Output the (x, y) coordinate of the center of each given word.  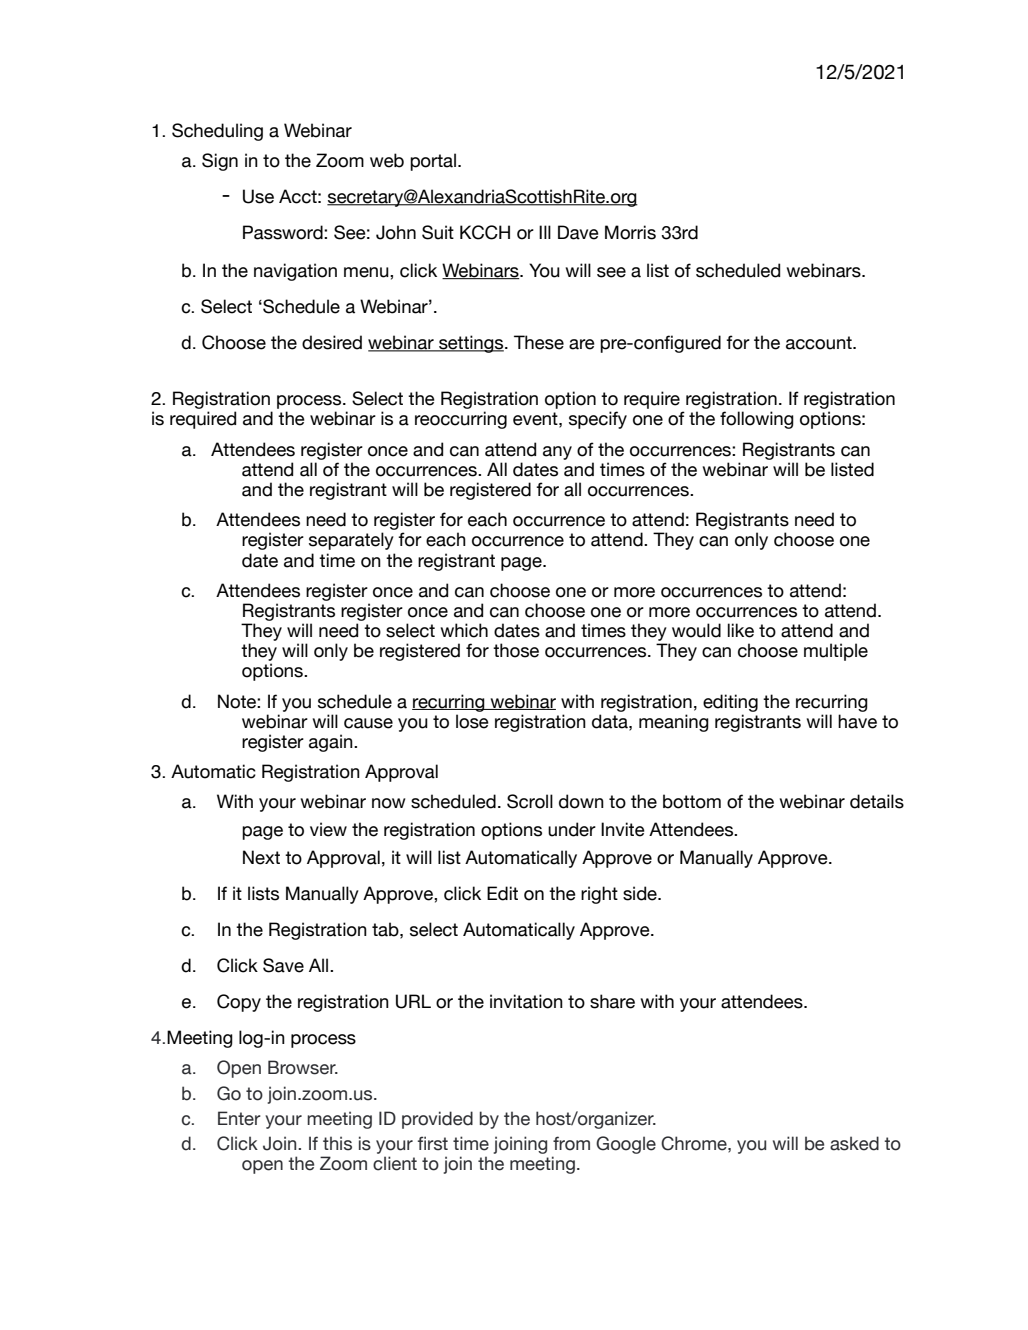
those (516, 650)
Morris (630, 232)
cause (368, 723)
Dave (578, 232)
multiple (836, 652)
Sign (220, 162)
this (337, 1143)
